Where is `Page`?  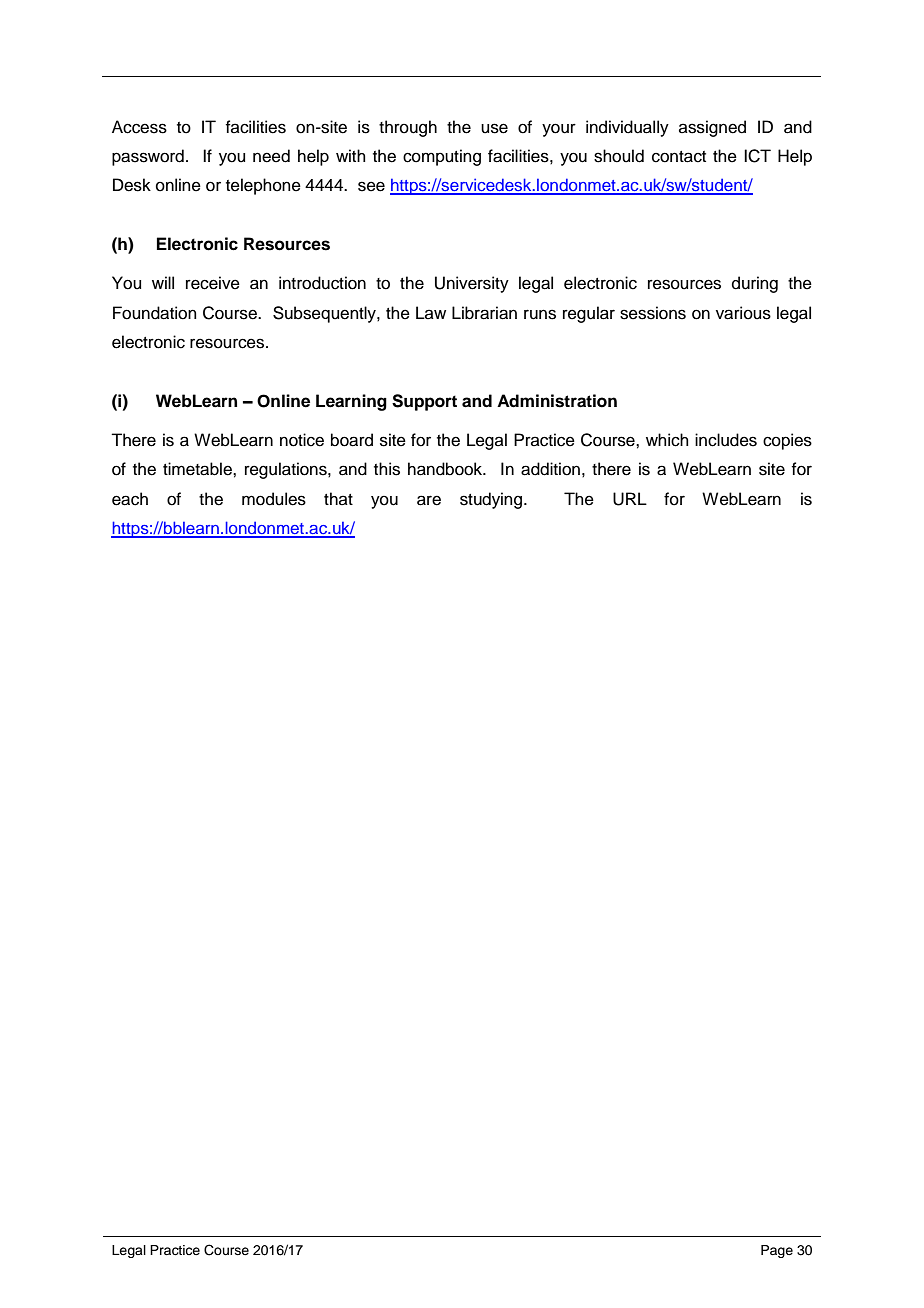
Page is located at coordinates (777, 1251).
